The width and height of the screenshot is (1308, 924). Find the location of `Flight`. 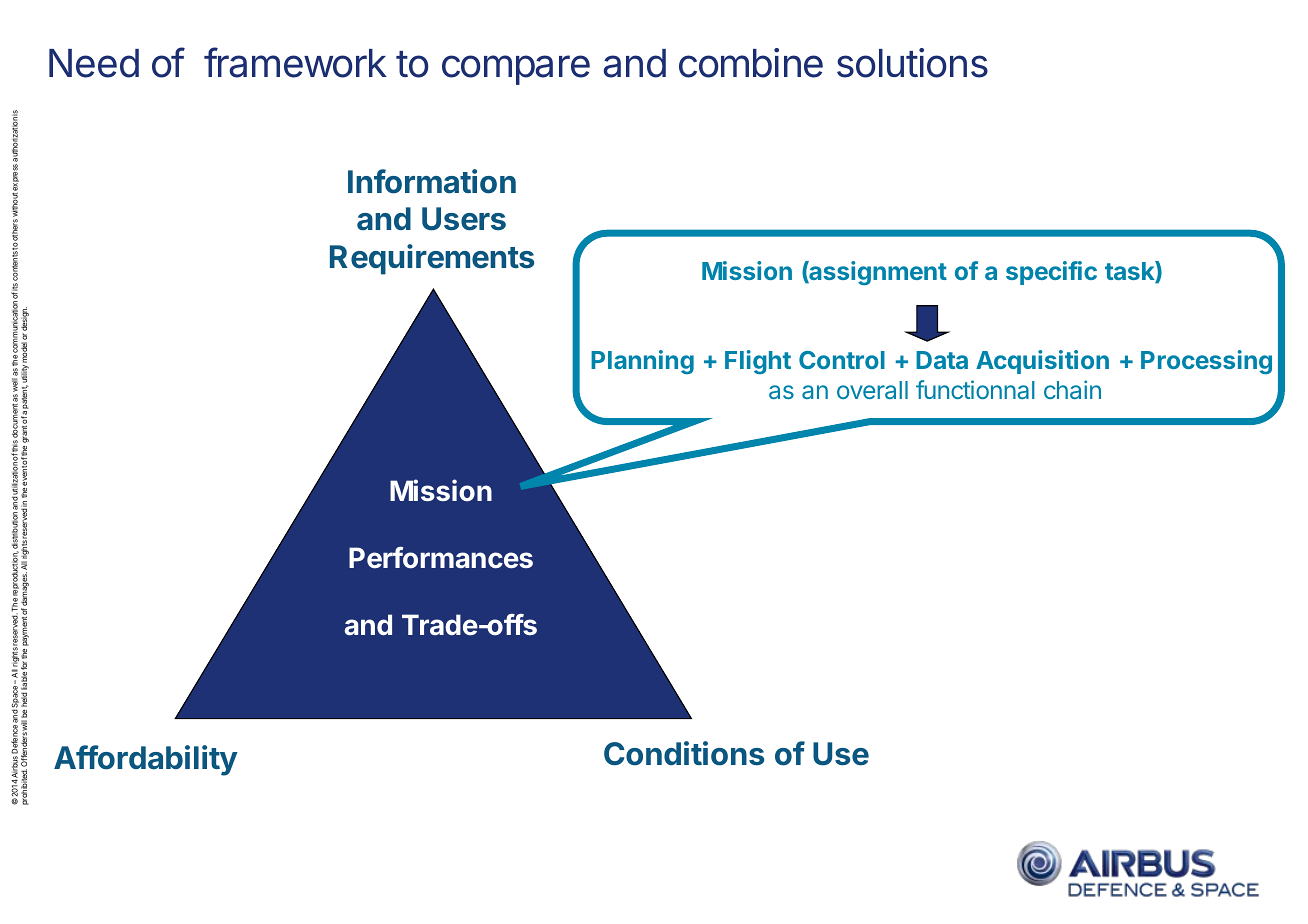

Flight is located at coordinates (758, 362).
